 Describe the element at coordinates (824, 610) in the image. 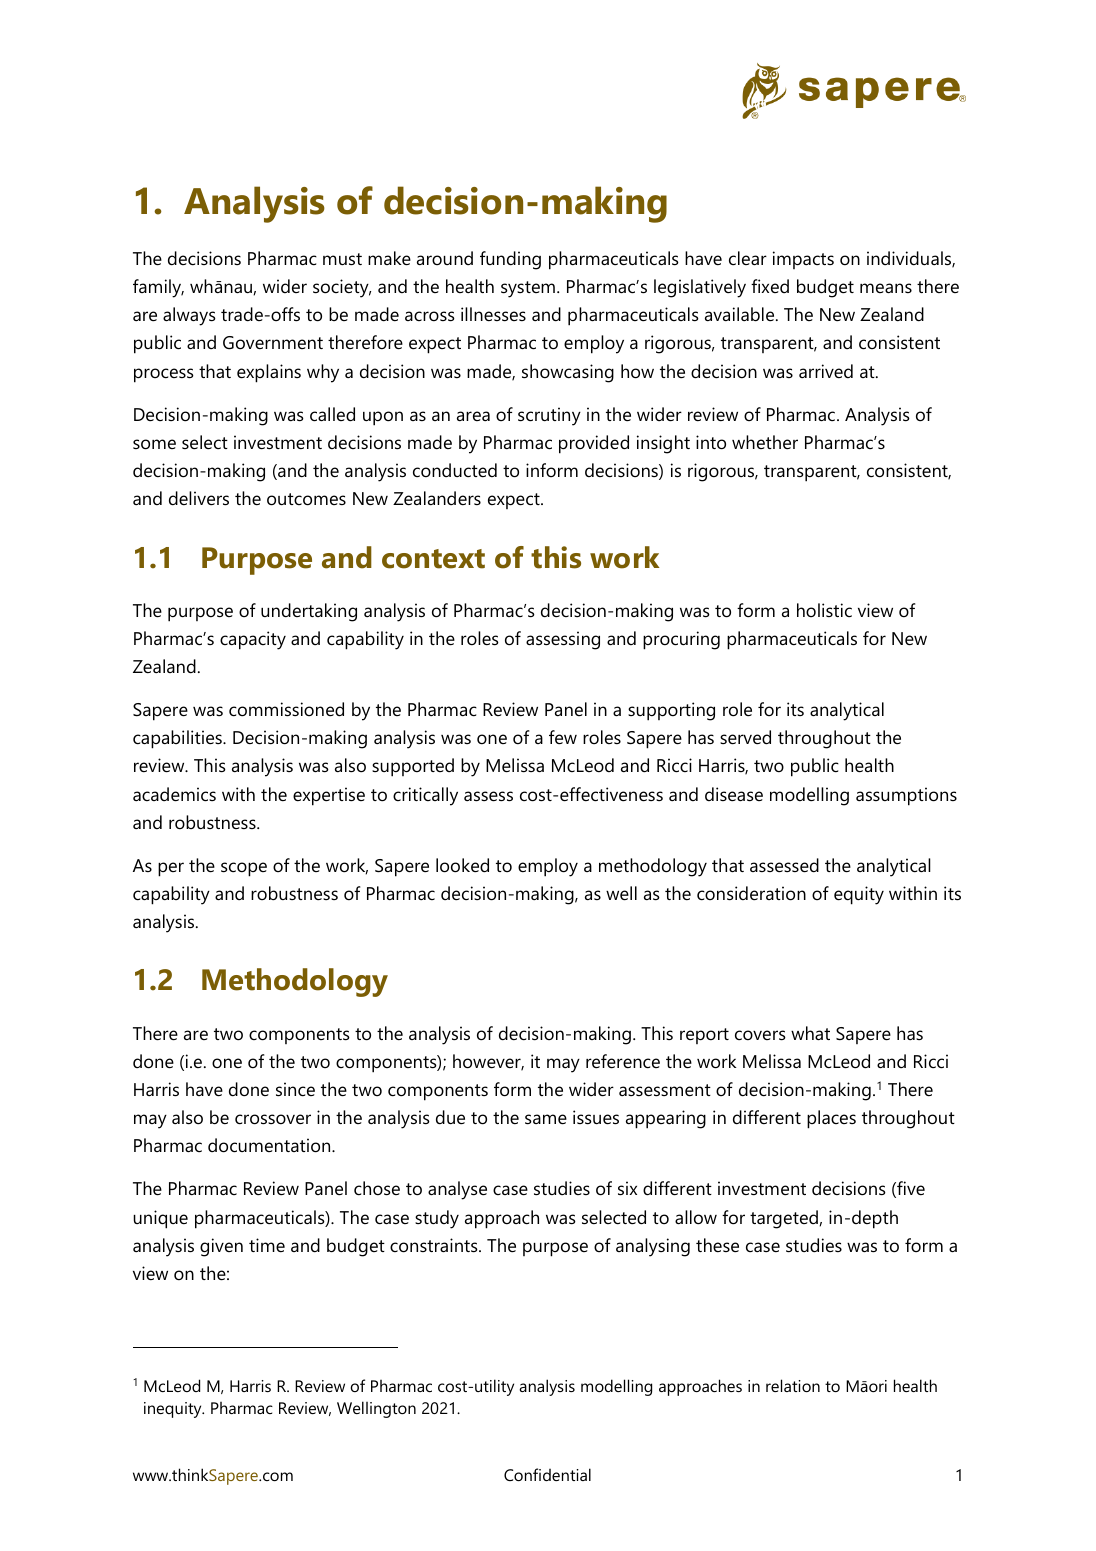

I see `holistic` at that location.
